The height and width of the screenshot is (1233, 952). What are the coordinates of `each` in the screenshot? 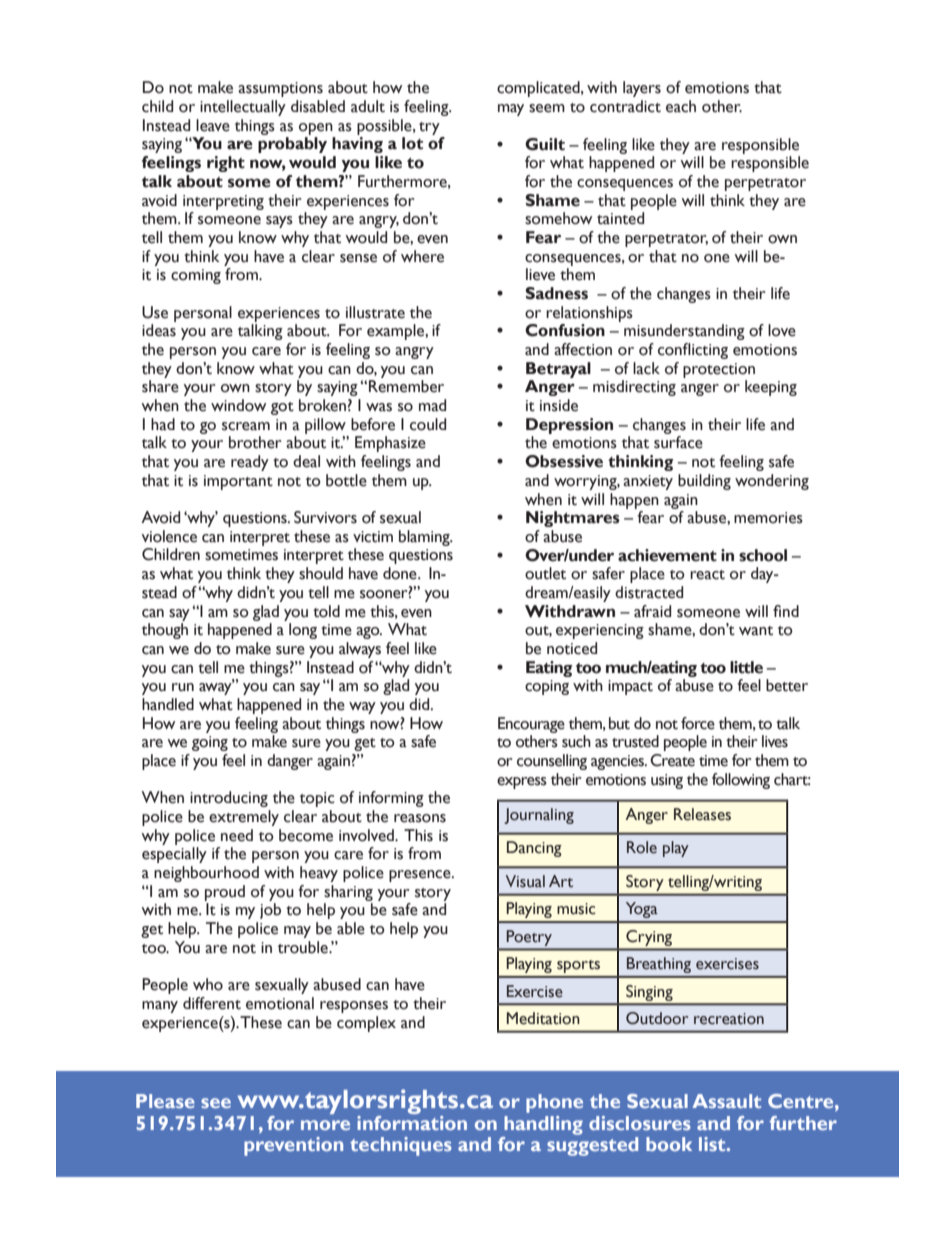 It's located at (681, 106).
